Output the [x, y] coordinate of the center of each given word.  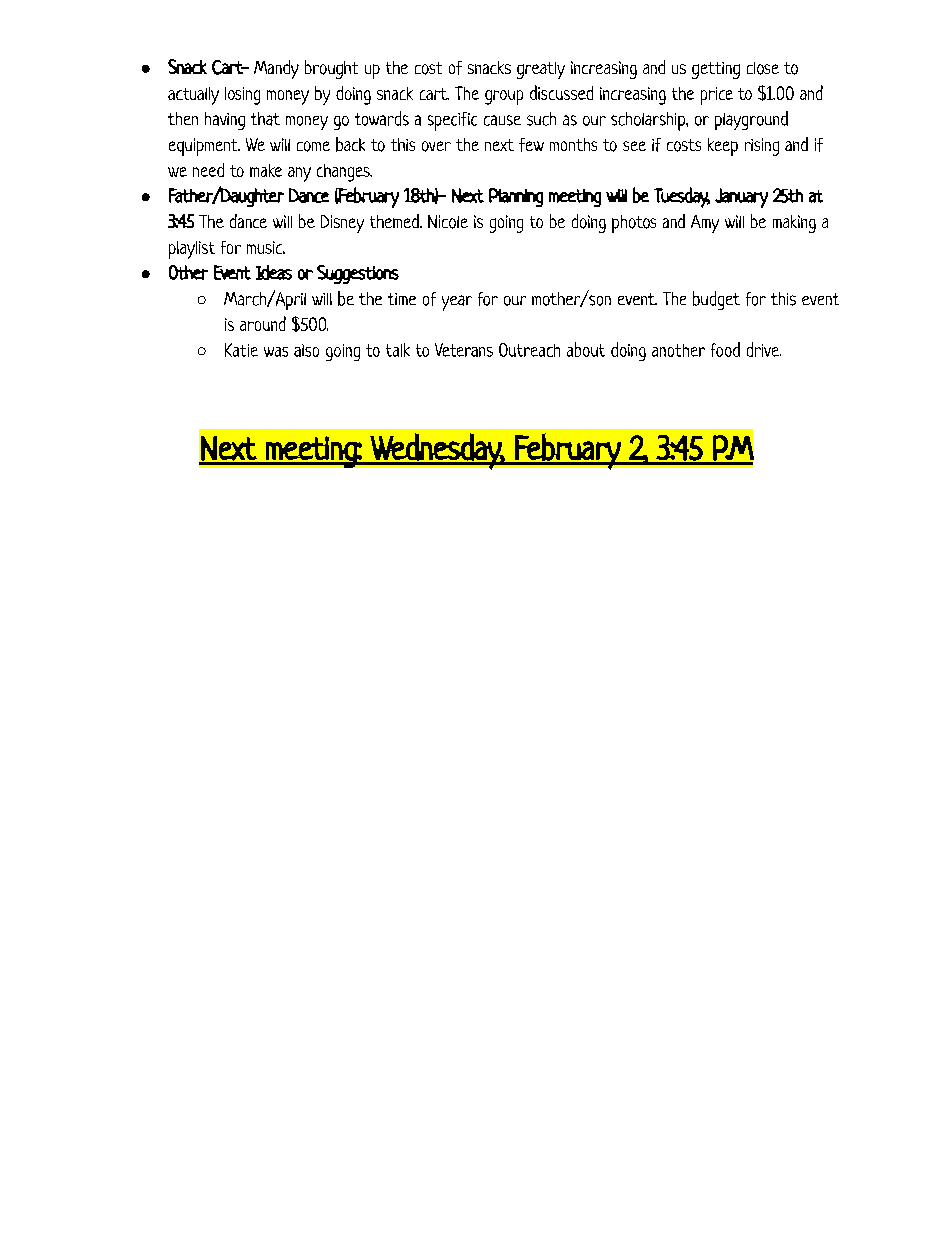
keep [723, 147]
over [436, 146]
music [266, 247]
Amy [705, 224]
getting [716, 70]
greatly [541, 70]
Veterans [464, 350]
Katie [241, 350]
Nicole [448, 222]
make [266, 170]
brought [331, 69]
